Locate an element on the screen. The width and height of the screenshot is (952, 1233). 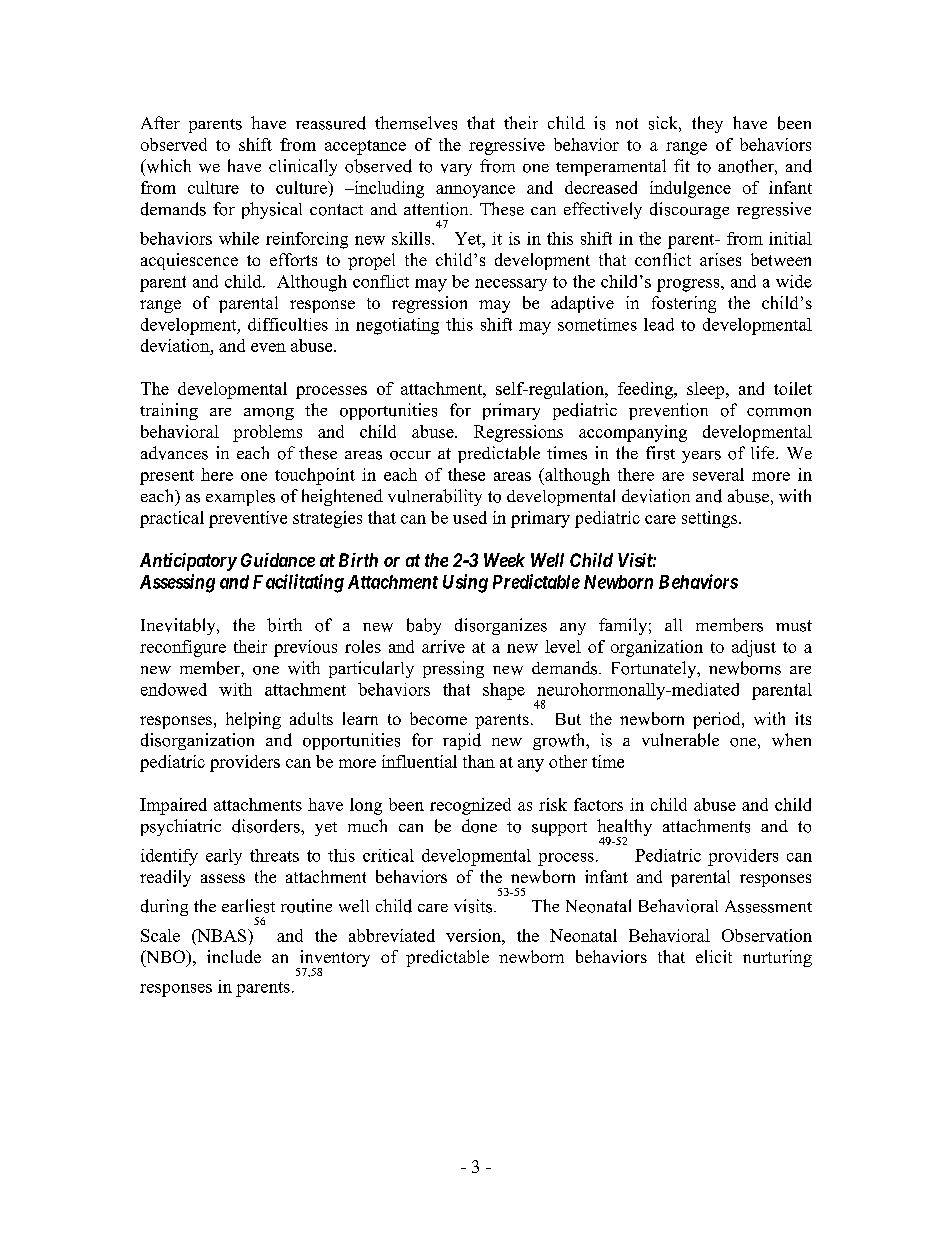
they is located at coordinates (707, 124).
